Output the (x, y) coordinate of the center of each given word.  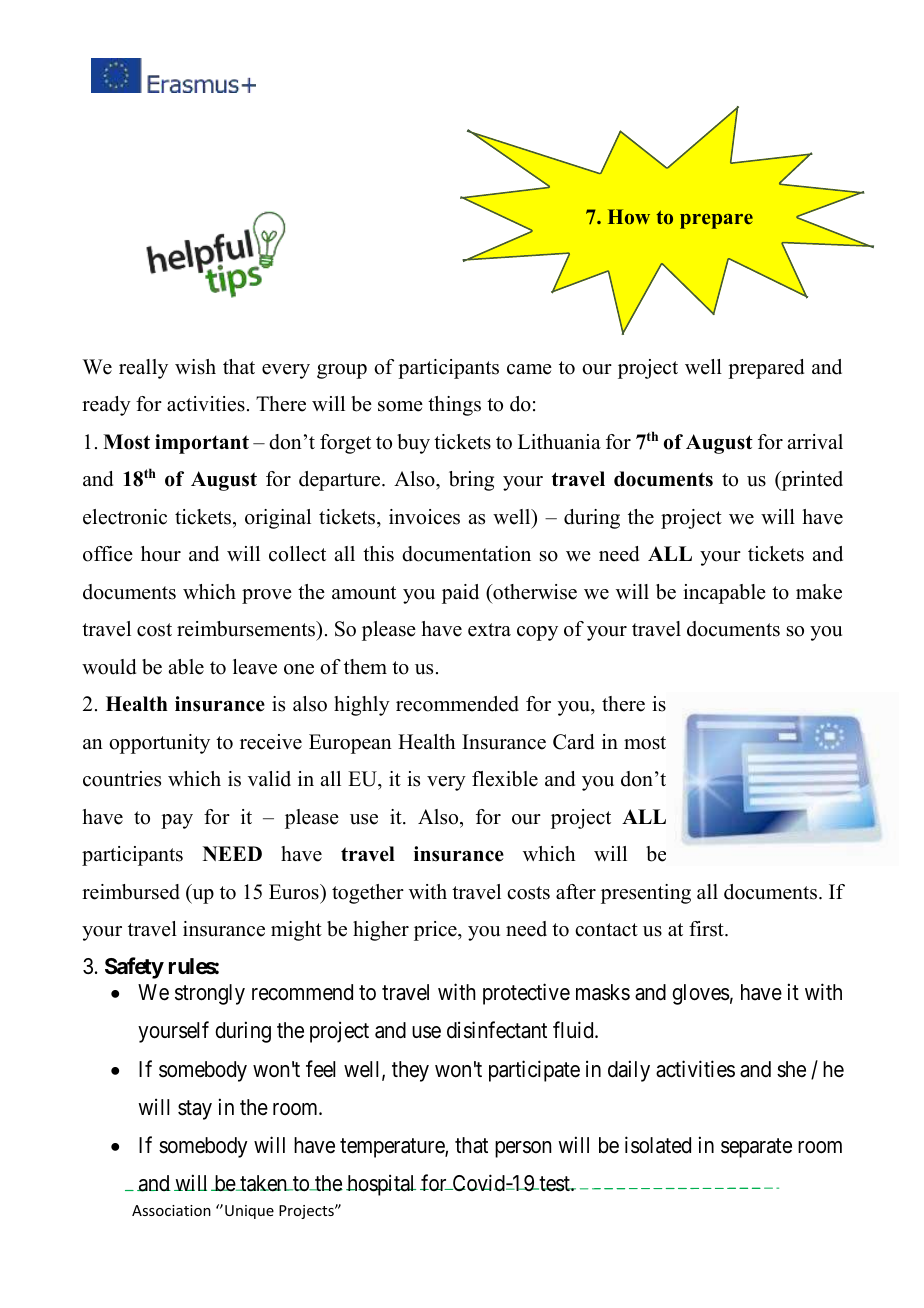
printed (811, 481)
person (523, 1149)
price (436, 931)
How (629, 216)
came (529, 369)
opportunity (159, 744)
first (707, 929)
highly (362, 706)
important (202, 444)
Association (171, 1210)
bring (471, 481)
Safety (134, 968)
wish (195, 367)
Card (573, 742)
